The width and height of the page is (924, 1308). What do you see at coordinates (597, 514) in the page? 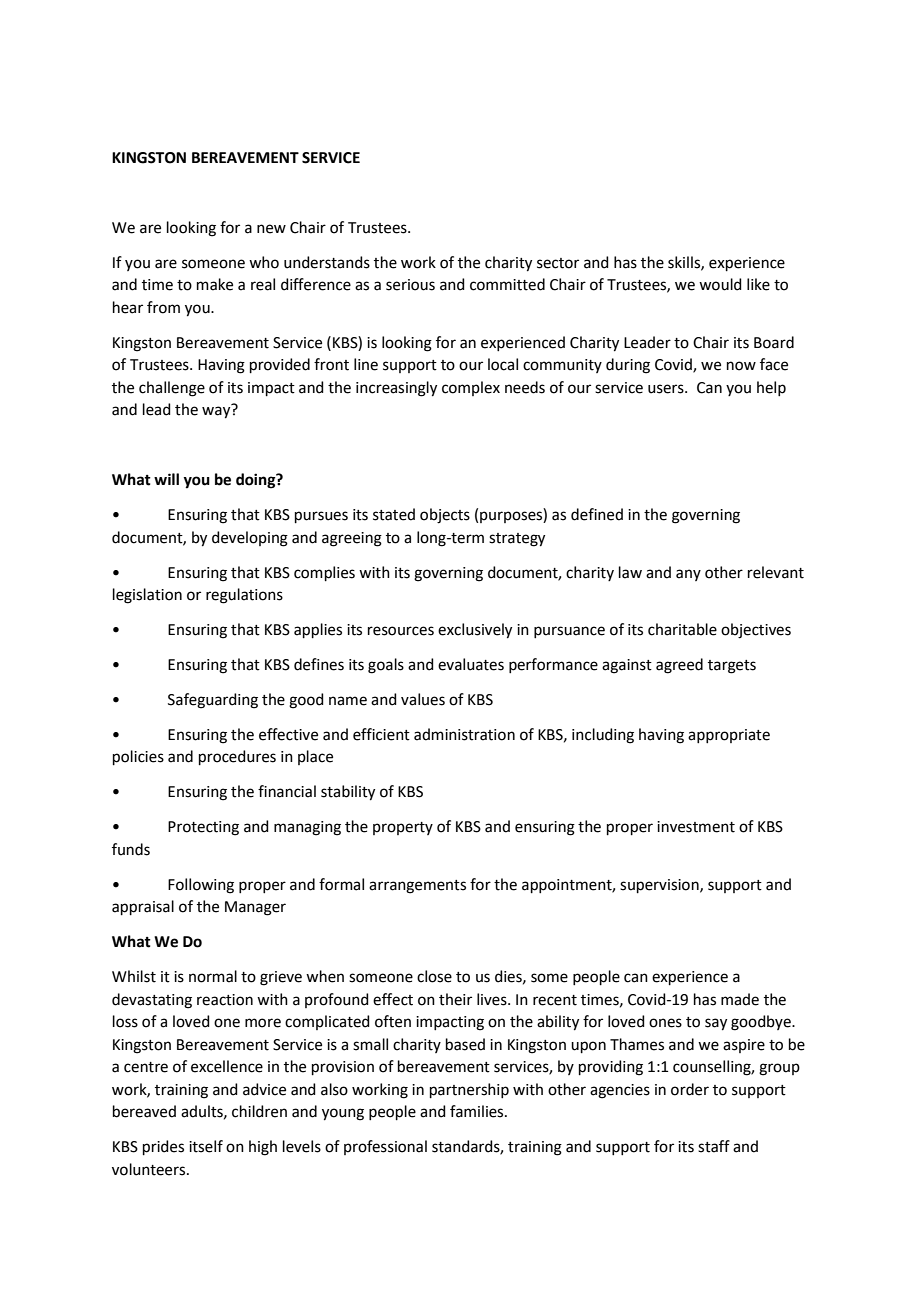
I see `defined` at bounding box center [597, 514].
